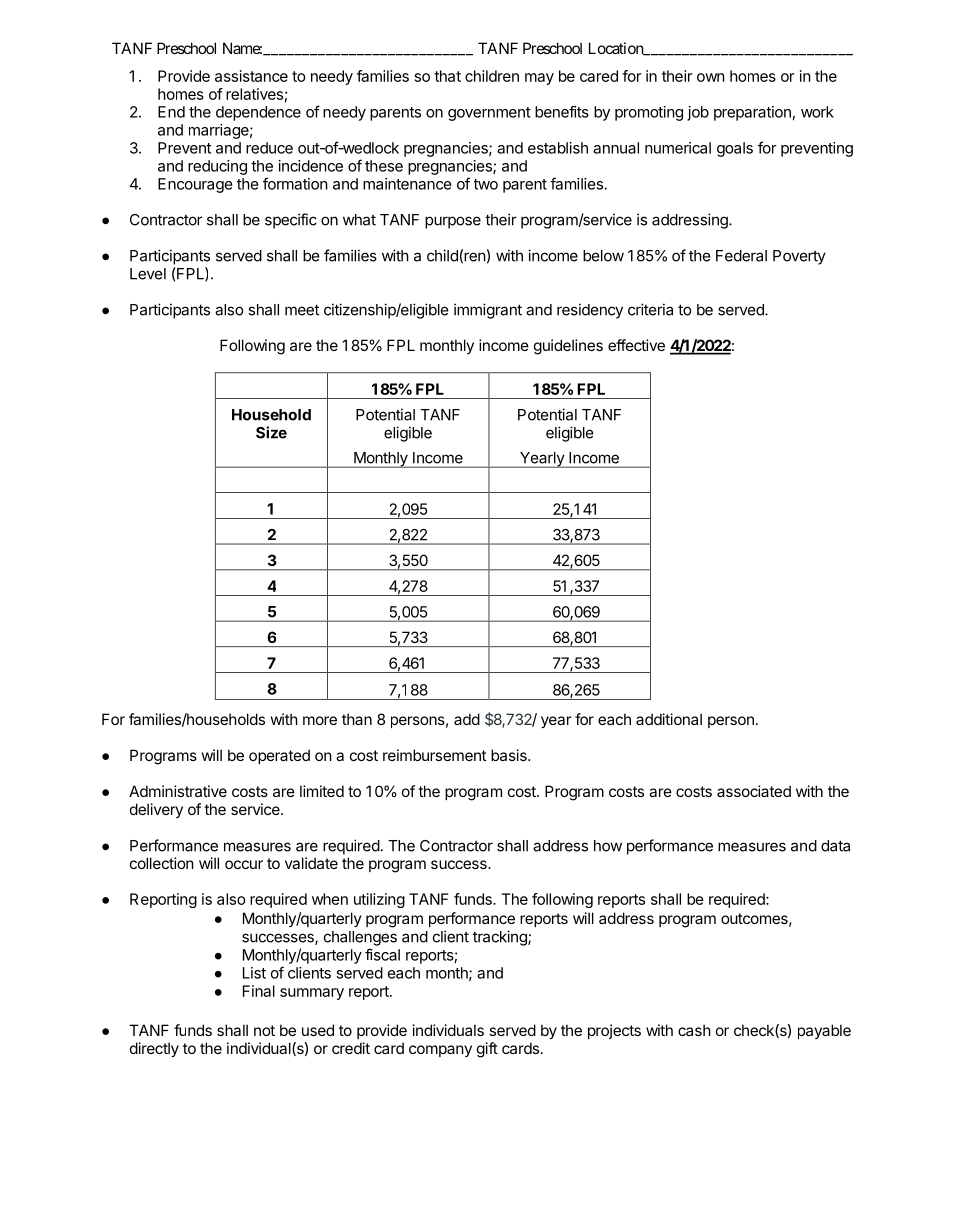 The width and height of the image is (954, 1232). I want to click on gift, so click(487, 1050).
